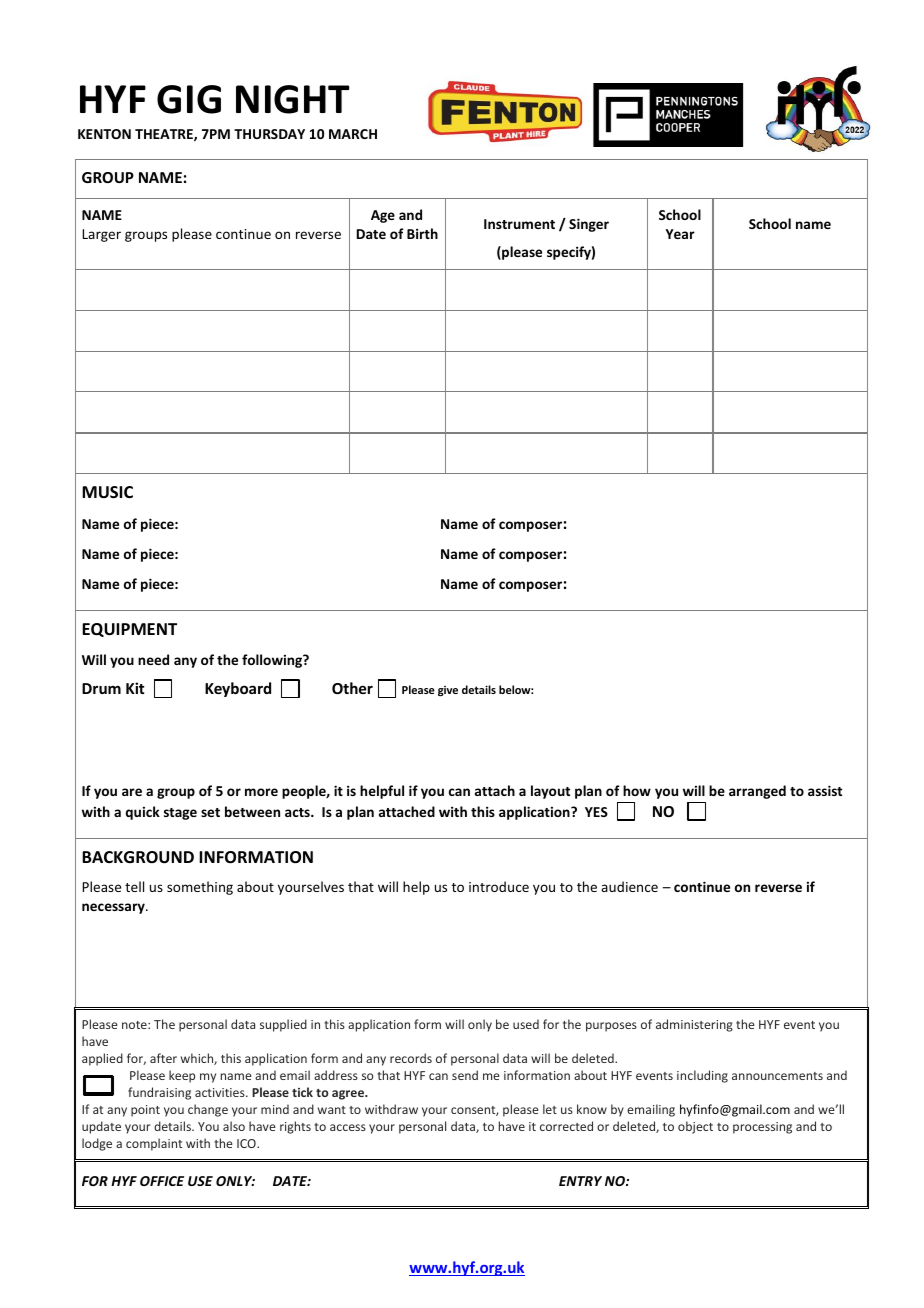 Image resolution: width=924 pixels, height=1308 pixels. I want to click on arranged, so click(757, 792).
